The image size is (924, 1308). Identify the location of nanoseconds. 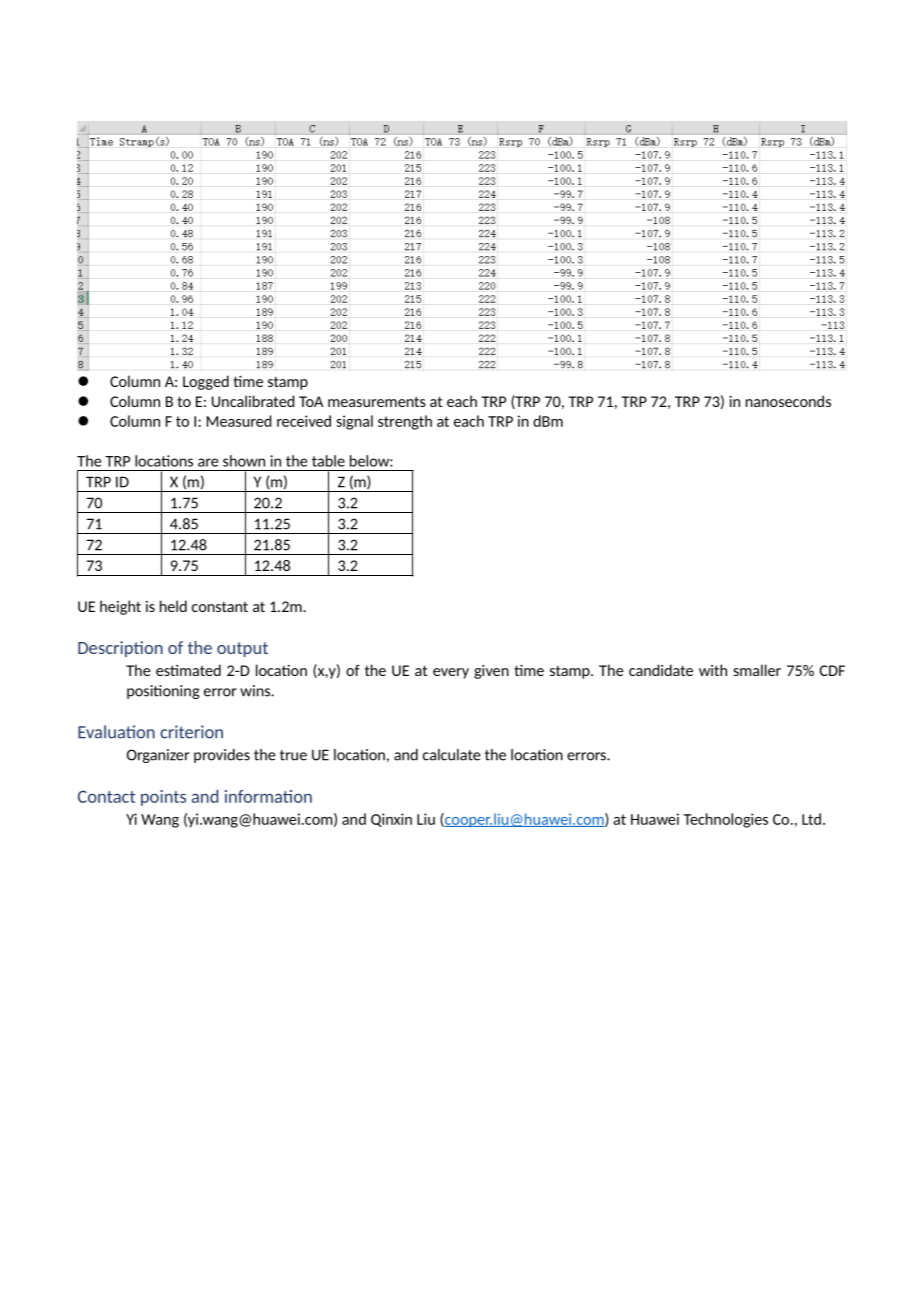
(788, 401).
